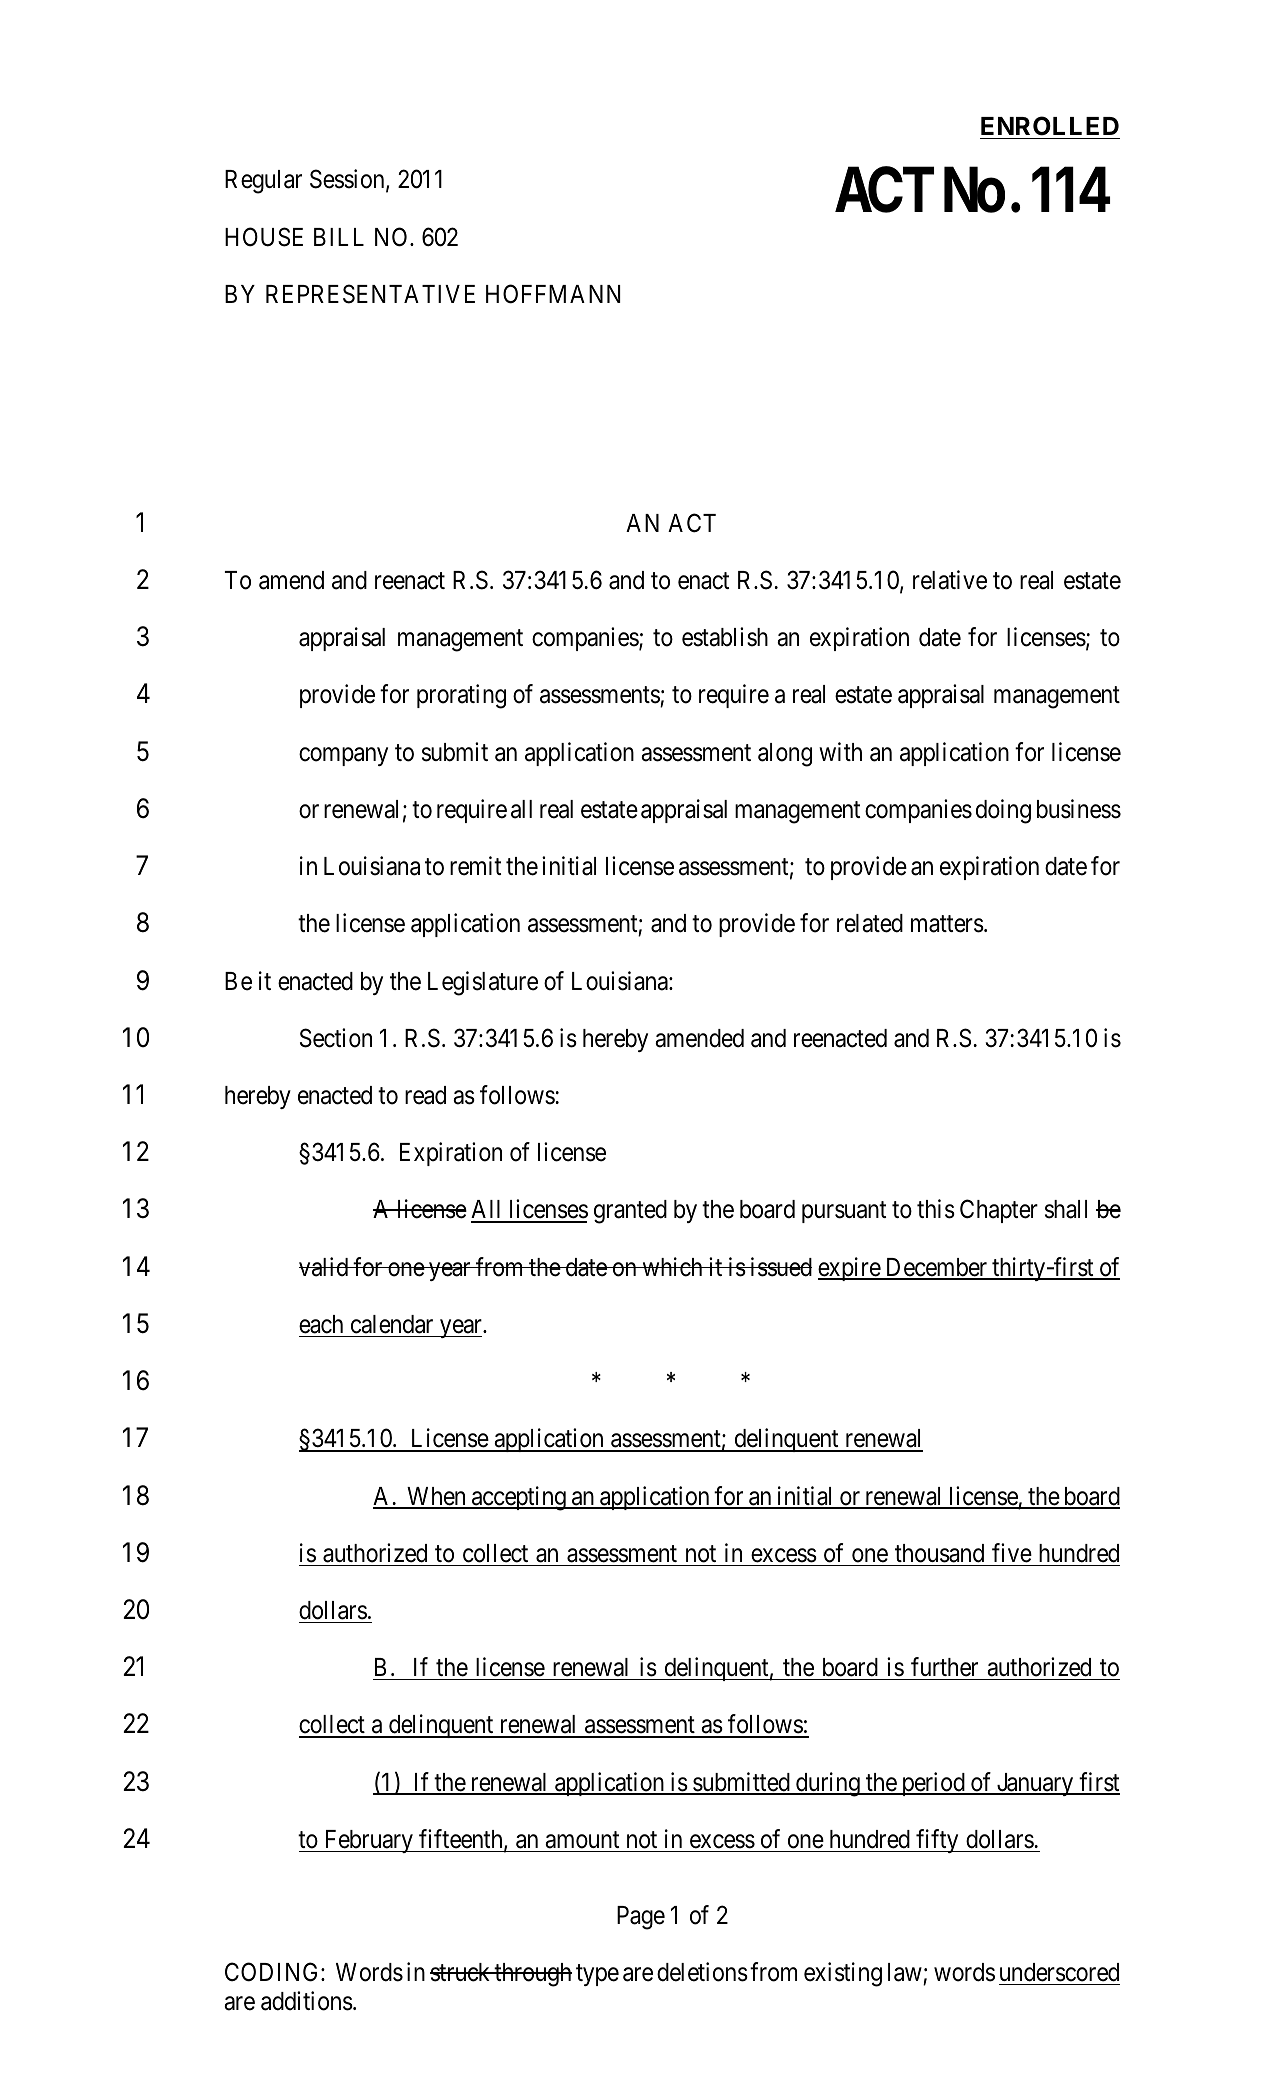 This screenshot has height=2090, width=1269. What do you see at coordinates (321, 1324) in the screenshot?
I see `each` at bounding box center [321, 1324].
